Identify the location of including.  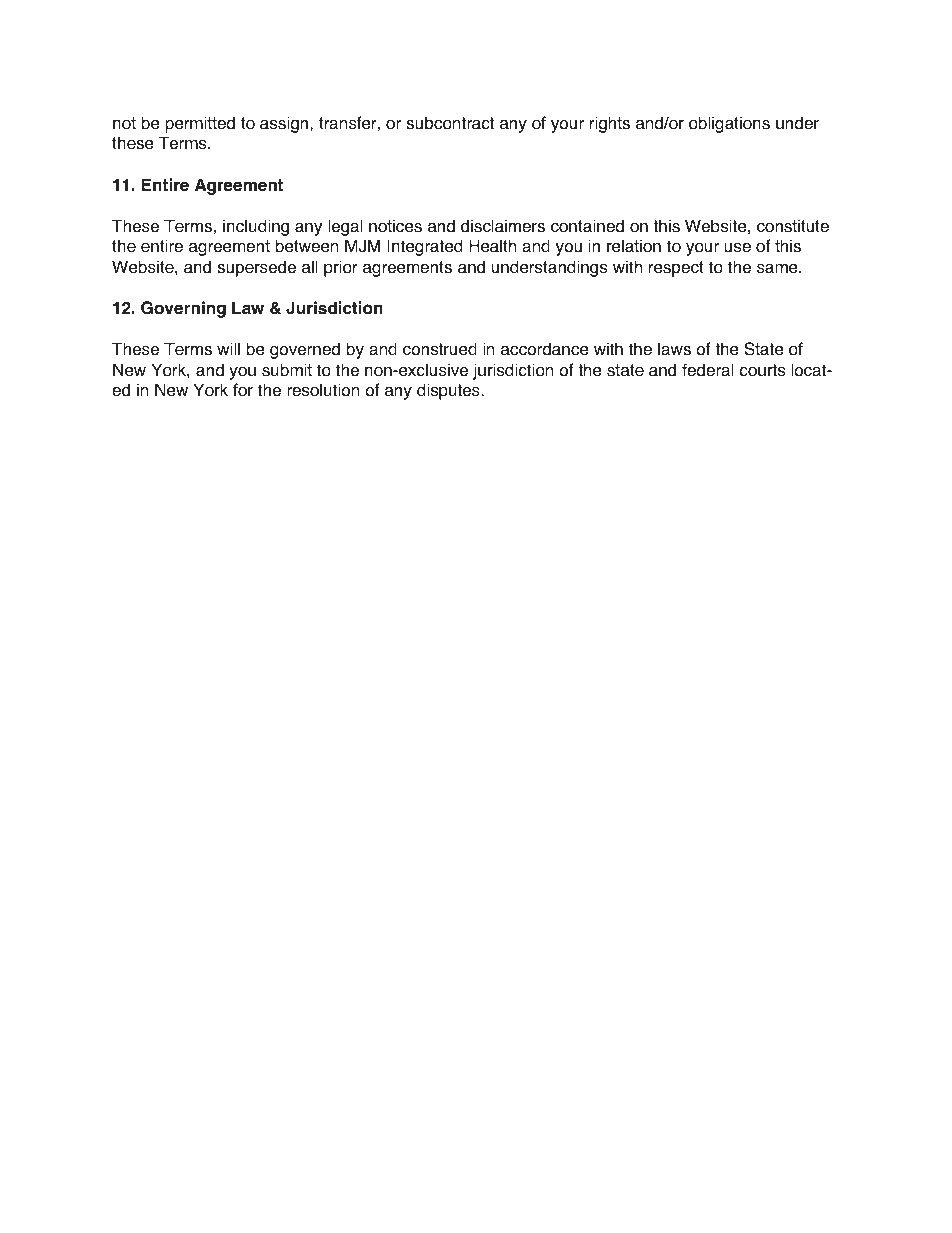
(256, 227).
